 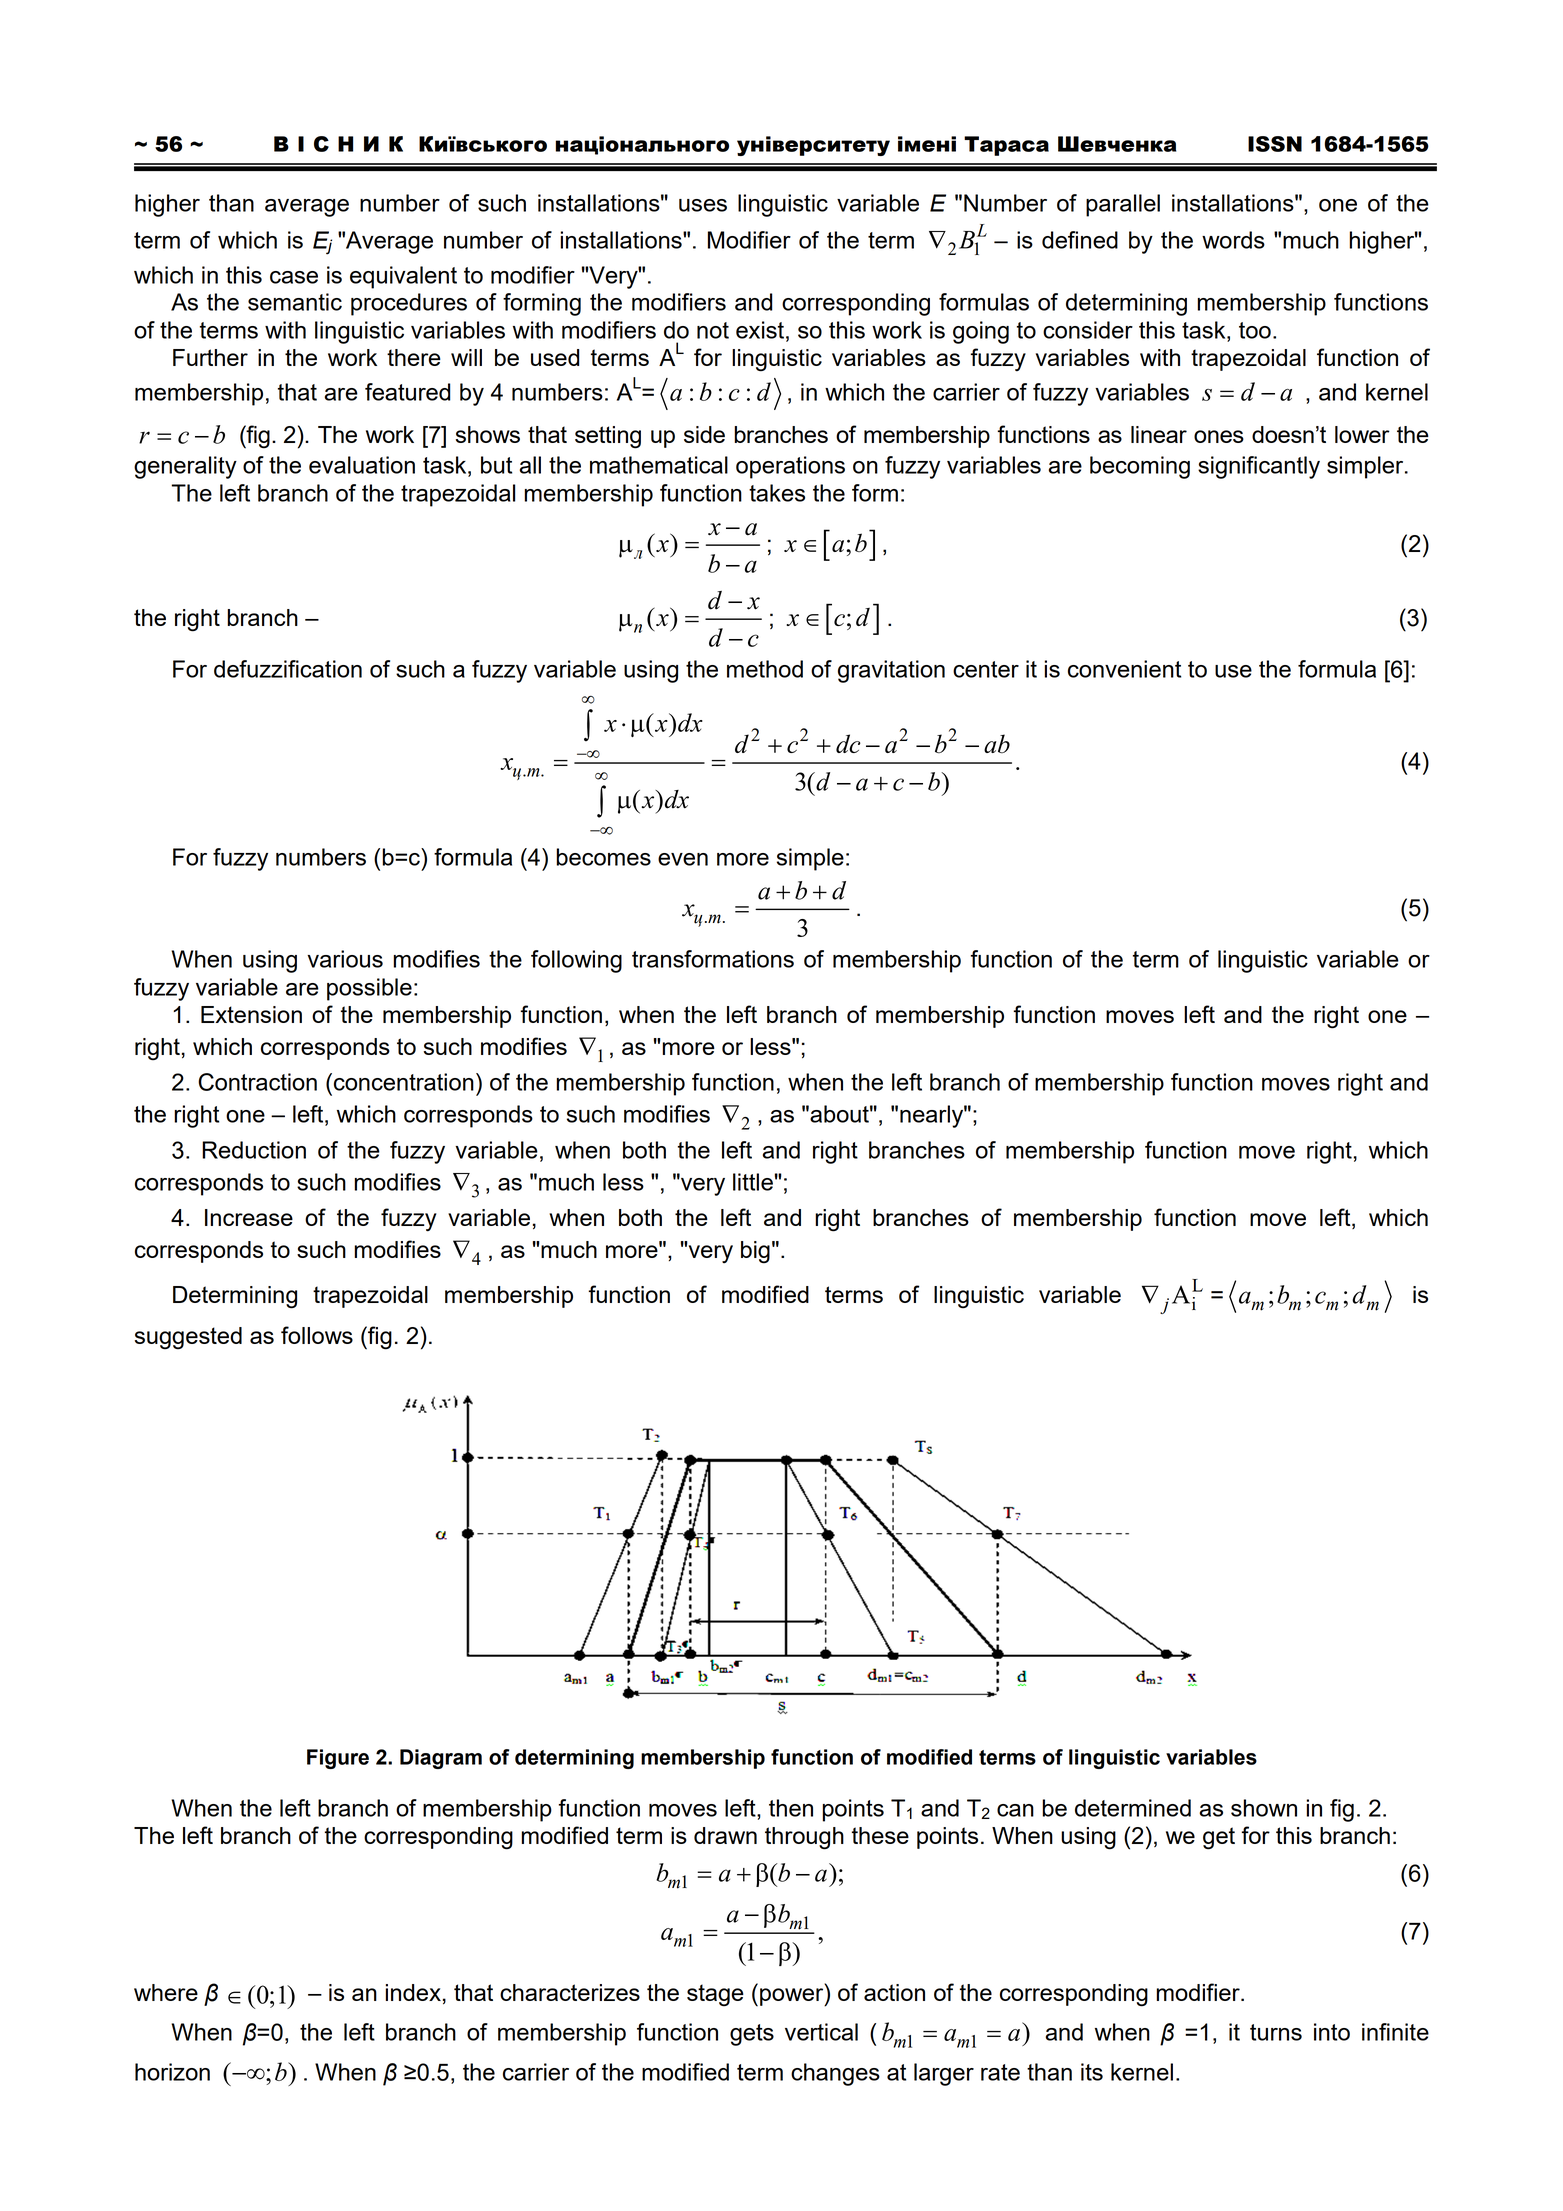 What do you see at coordinates (683, 859) in the image?
I see `even` at bounding box center [683, 859].
